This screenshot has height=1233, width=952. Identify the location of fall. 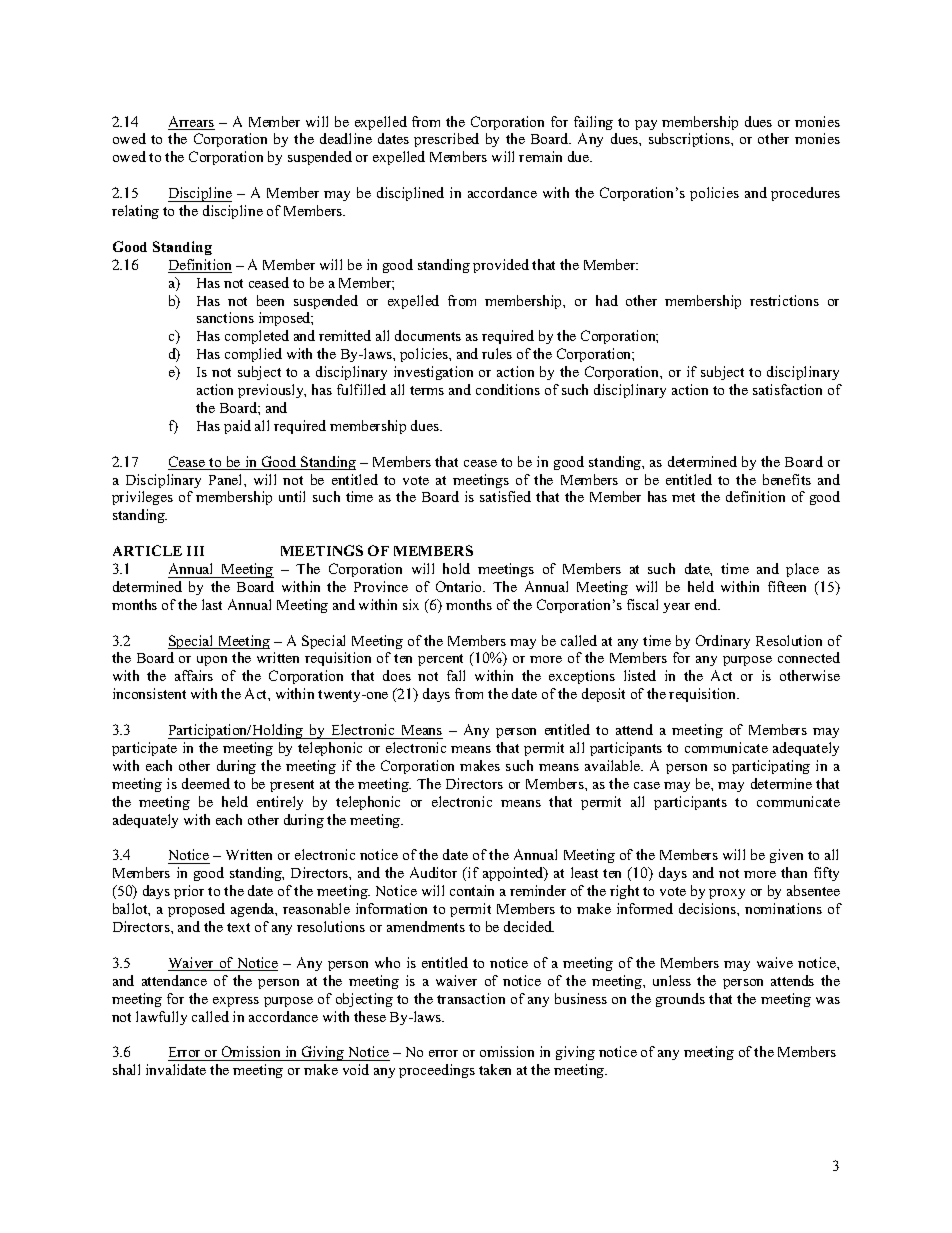
(456, 675).
